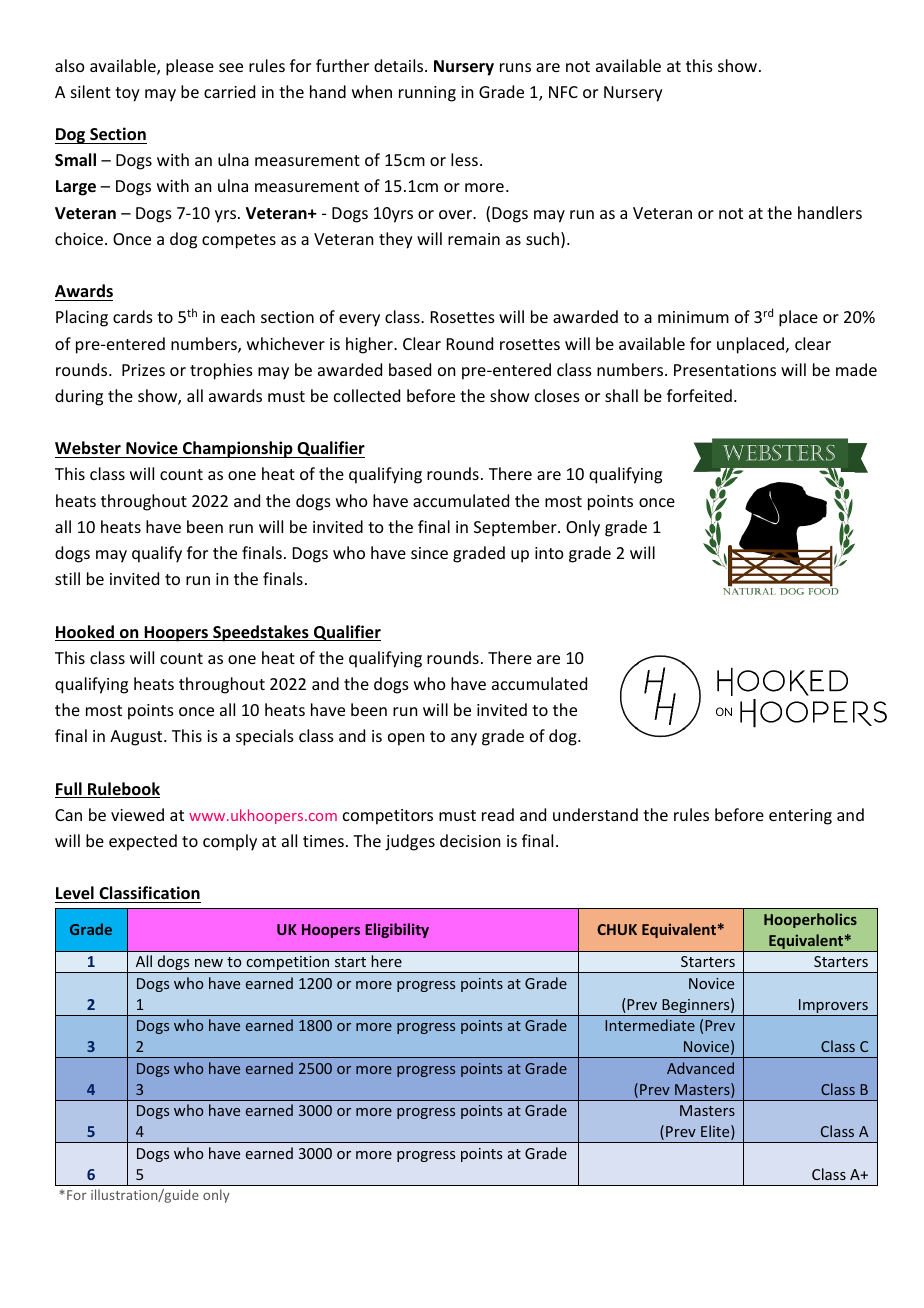 The width and height of the document is (924, 1308). I want to click on new, so click(209, 963).
